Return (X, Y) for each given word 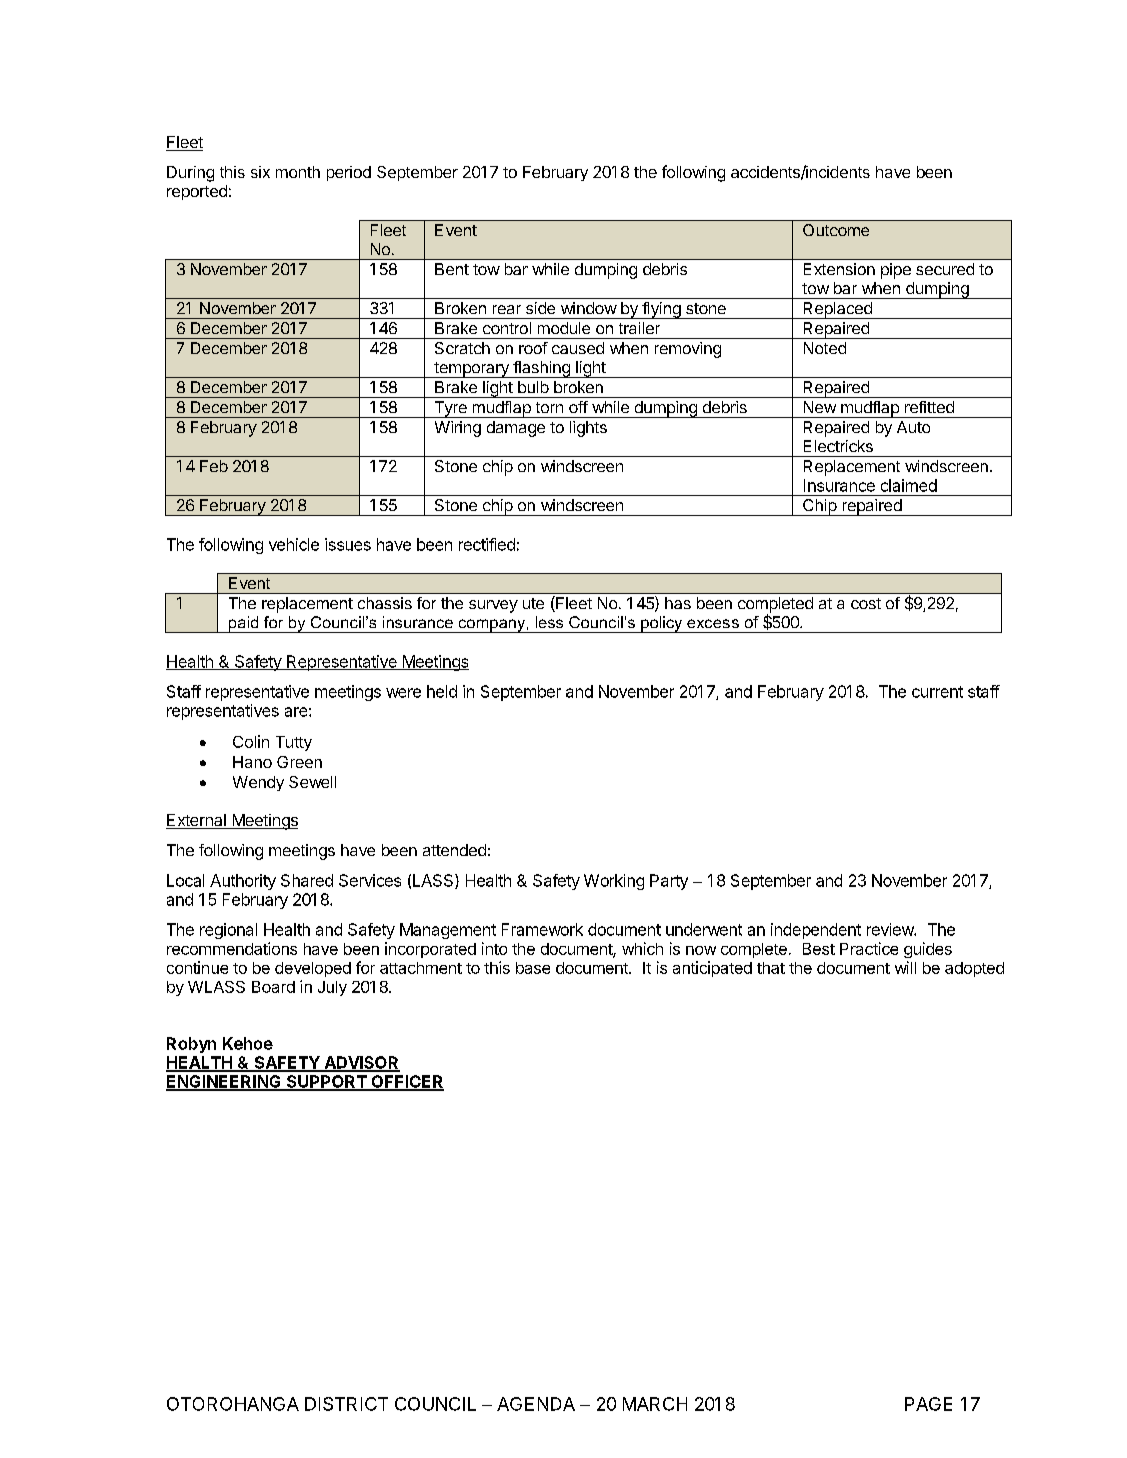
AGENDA (536, 1404)
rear (507, 309)
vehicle (294, 544)
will (905, 967)
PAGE (928, 1404)
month (298, 172)
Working (614, 882)
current (937, 692)
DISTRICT (346, 1404)
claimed (909, 485)
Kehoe (248, 1043)
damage (516, 429)
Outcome (836, 230)
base (533, 968)
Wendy (258, 783)
